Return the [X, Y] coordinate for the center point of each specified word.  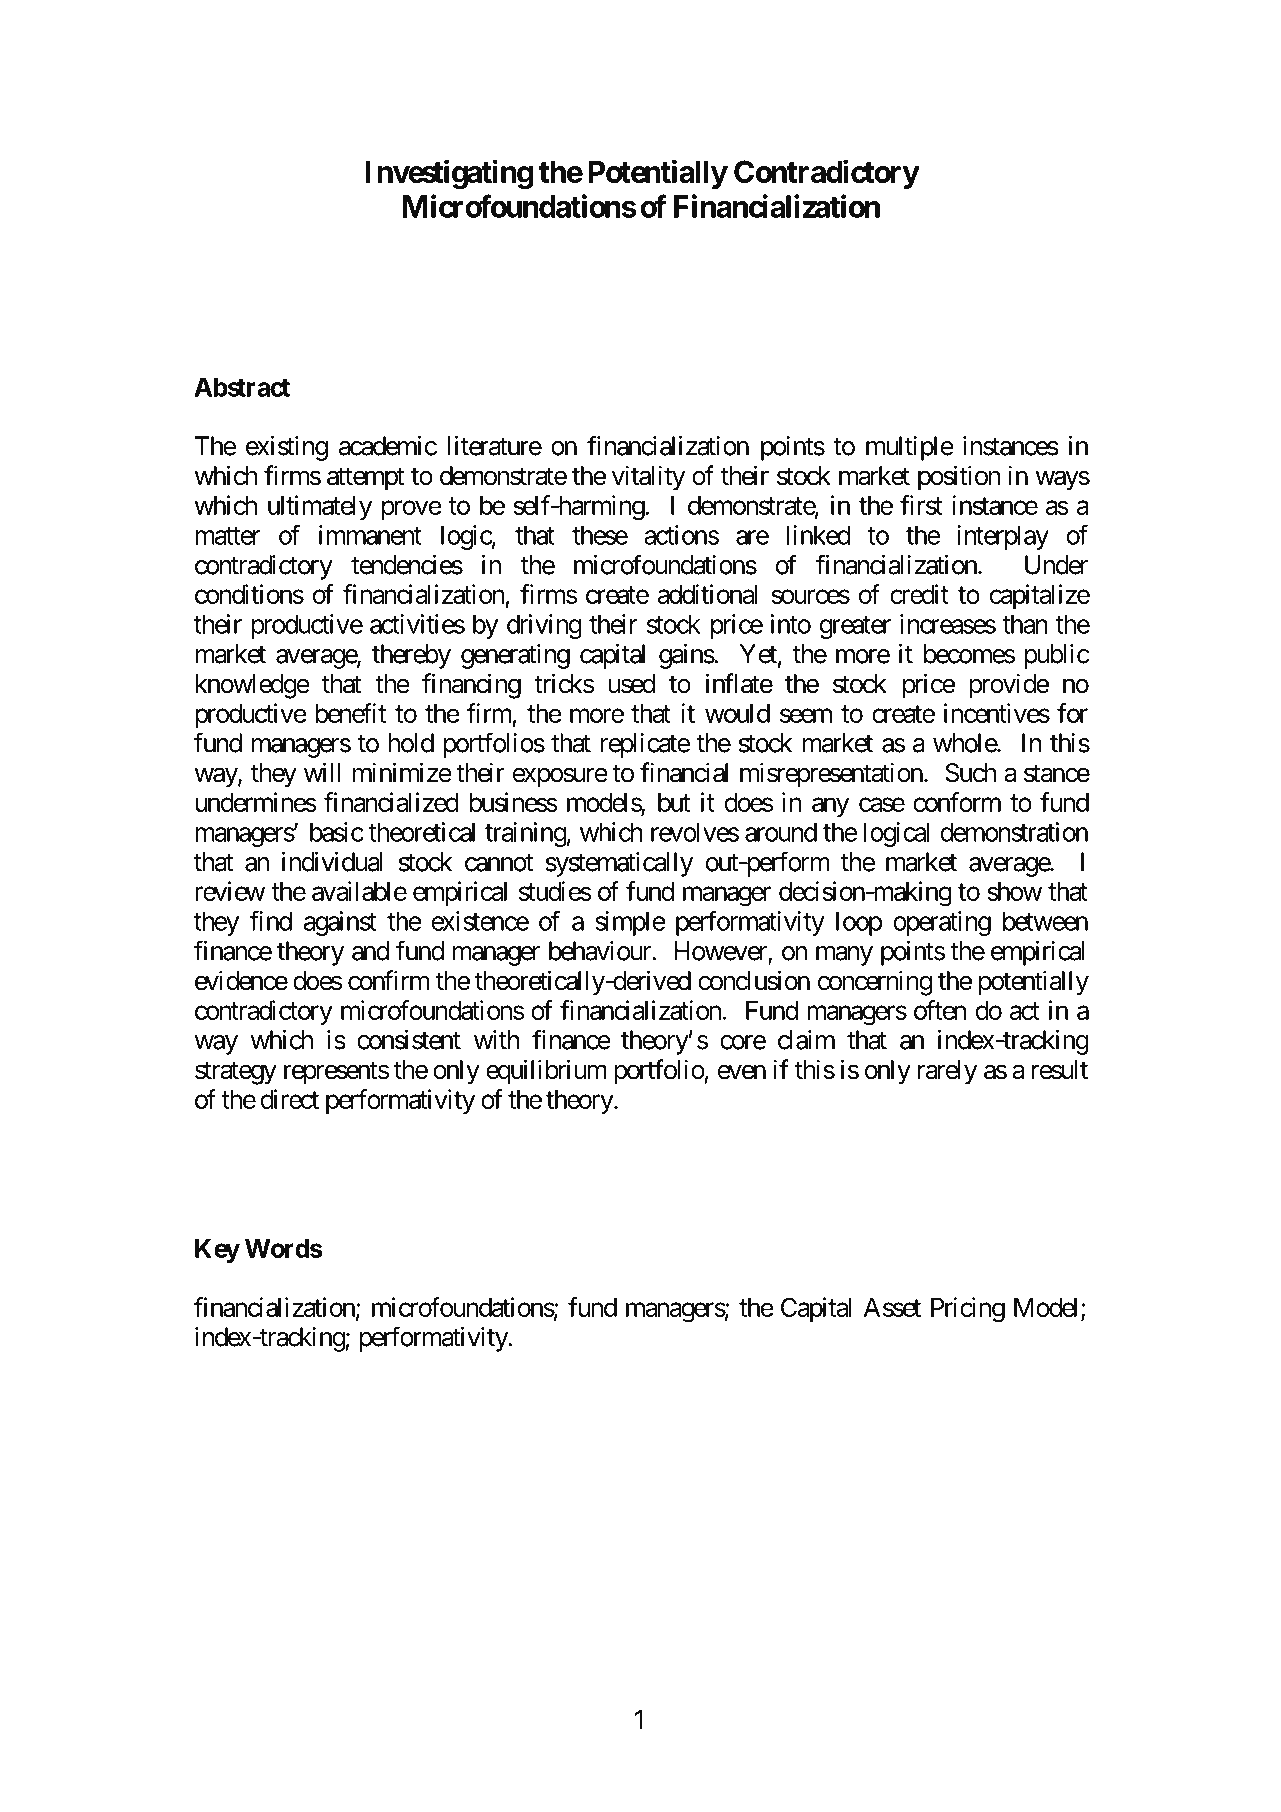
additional [707, 594]
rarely [947, 1072]
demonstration [1014, 832]
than [1025, 624]
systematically [619, 864]
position [959, 478]
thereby [411, 656]
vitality [648, 478]
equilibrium [546, 1072]
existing [287, 448]
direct [290, 1099]
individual [332, 862]
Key [217, 1251]
